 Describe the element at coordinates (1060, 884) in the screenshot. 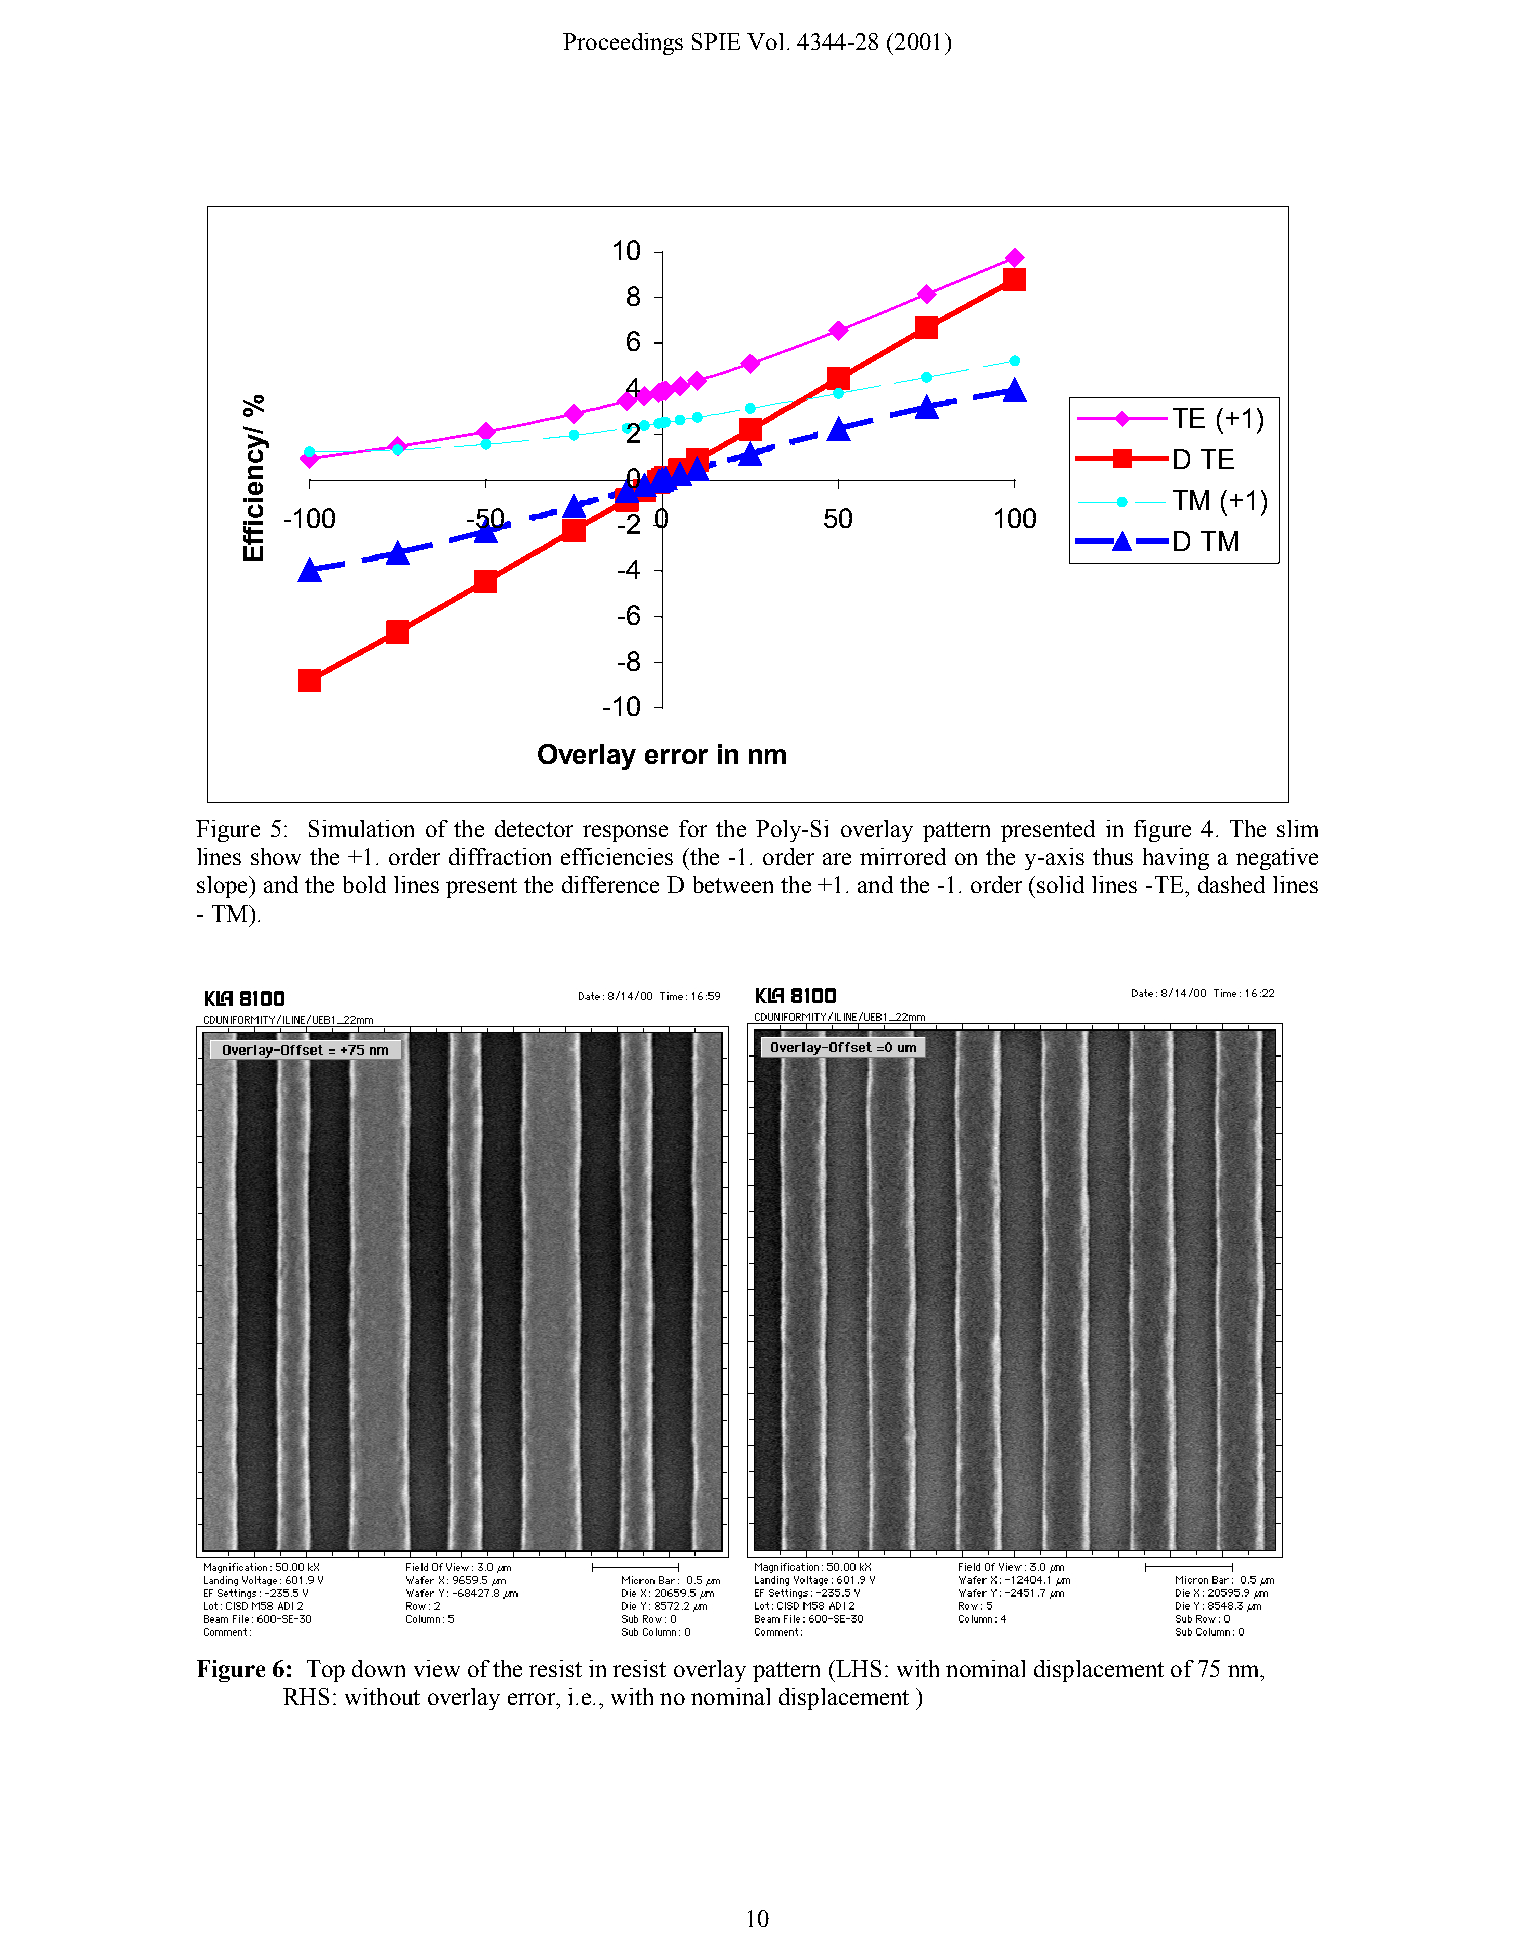

I see `solid` at that location.
